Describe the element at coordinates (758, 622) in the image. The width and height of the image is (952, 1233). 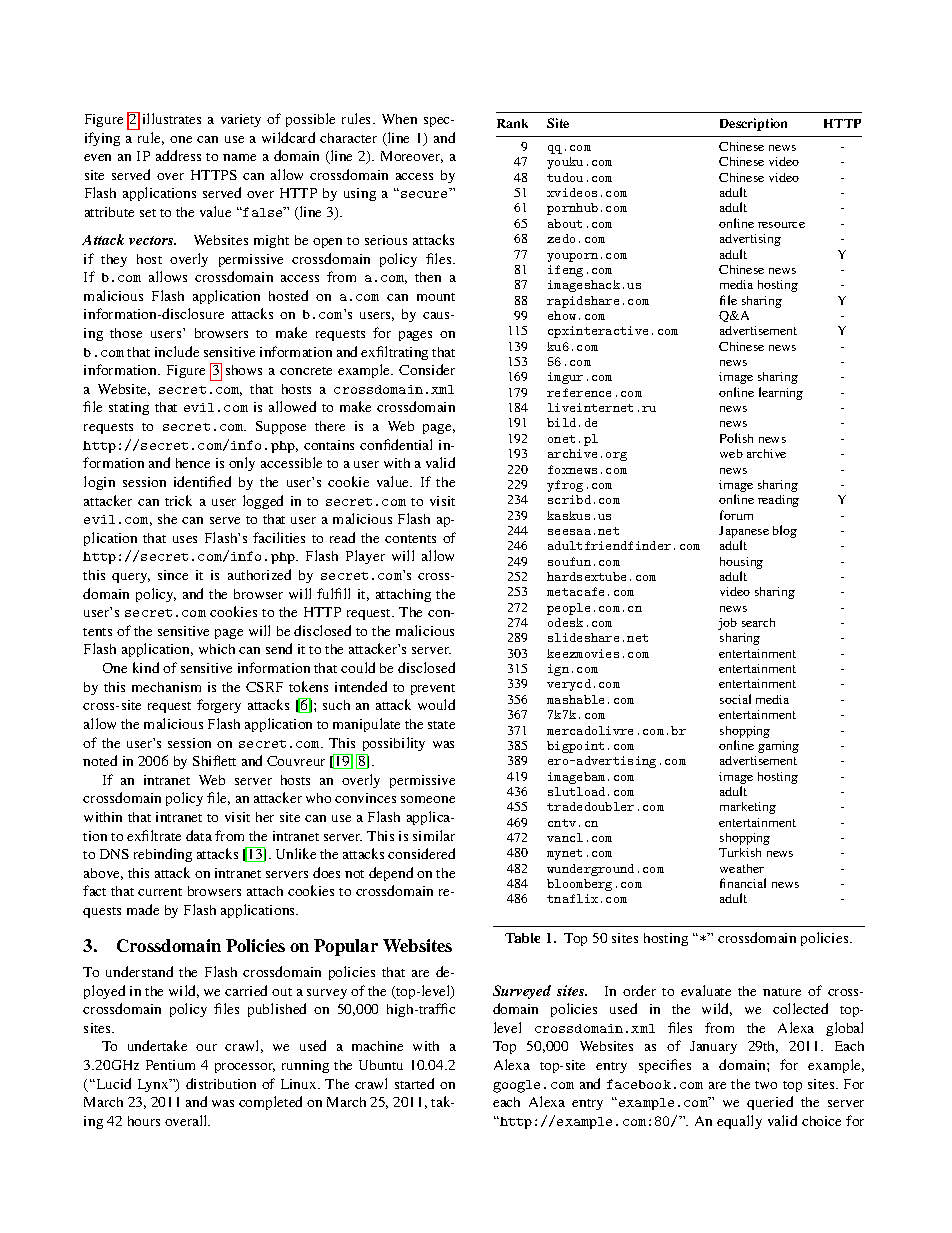
I see `search` at that location.
